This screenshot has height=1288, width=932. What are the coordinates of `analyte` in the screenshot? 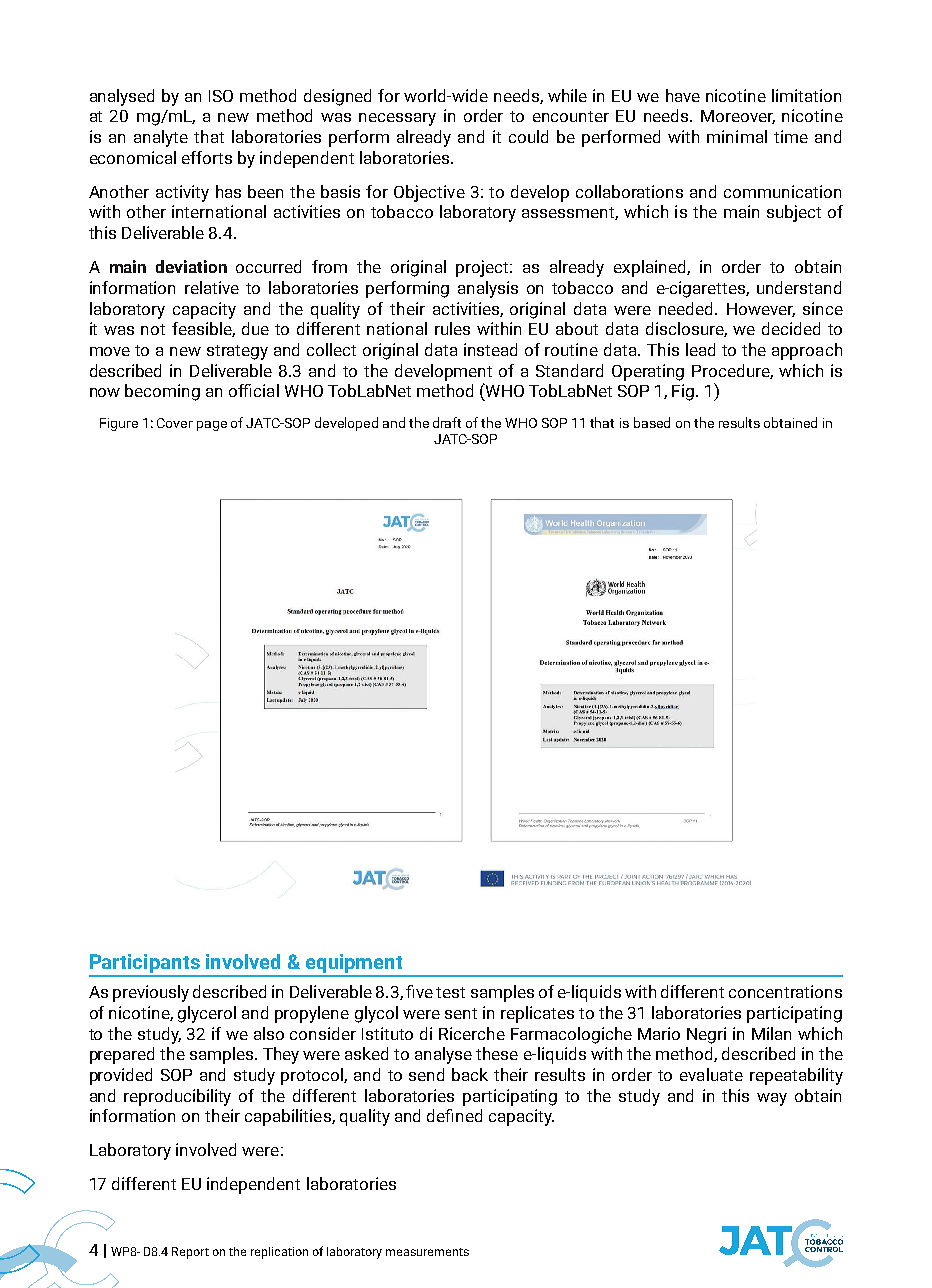 It's located at (161, 138).
